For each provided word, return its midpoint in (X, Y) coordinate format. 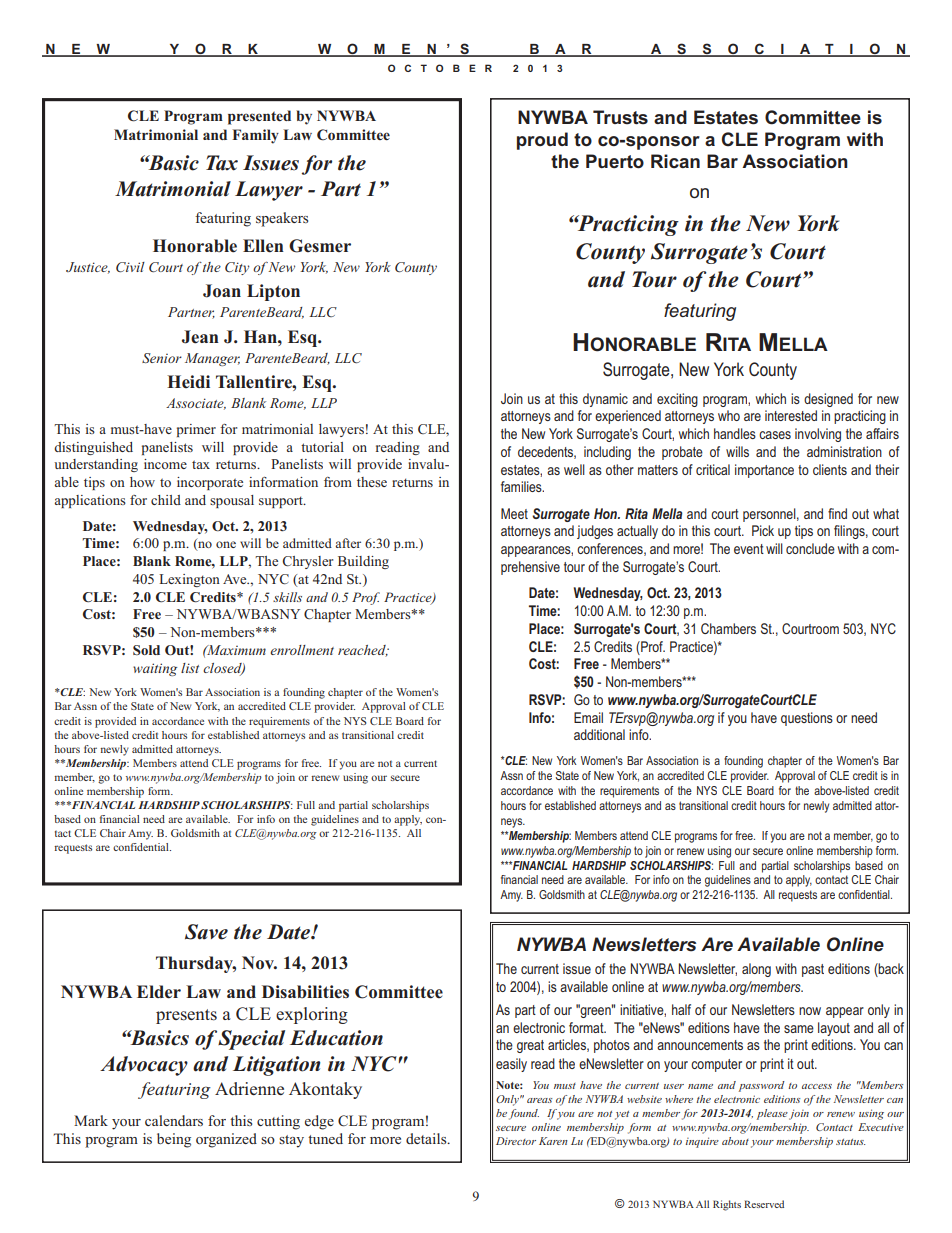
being (174, 1140)
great (530, 1046)
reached (363, 651)
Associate (196, 404)
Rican (675, 161)
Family (255, 136)
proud (542, 141)
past (813, 970)
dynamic (605, 400)
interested (791, 415)
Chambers (728, 628)
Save (206, 932)
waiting (155, 669)
